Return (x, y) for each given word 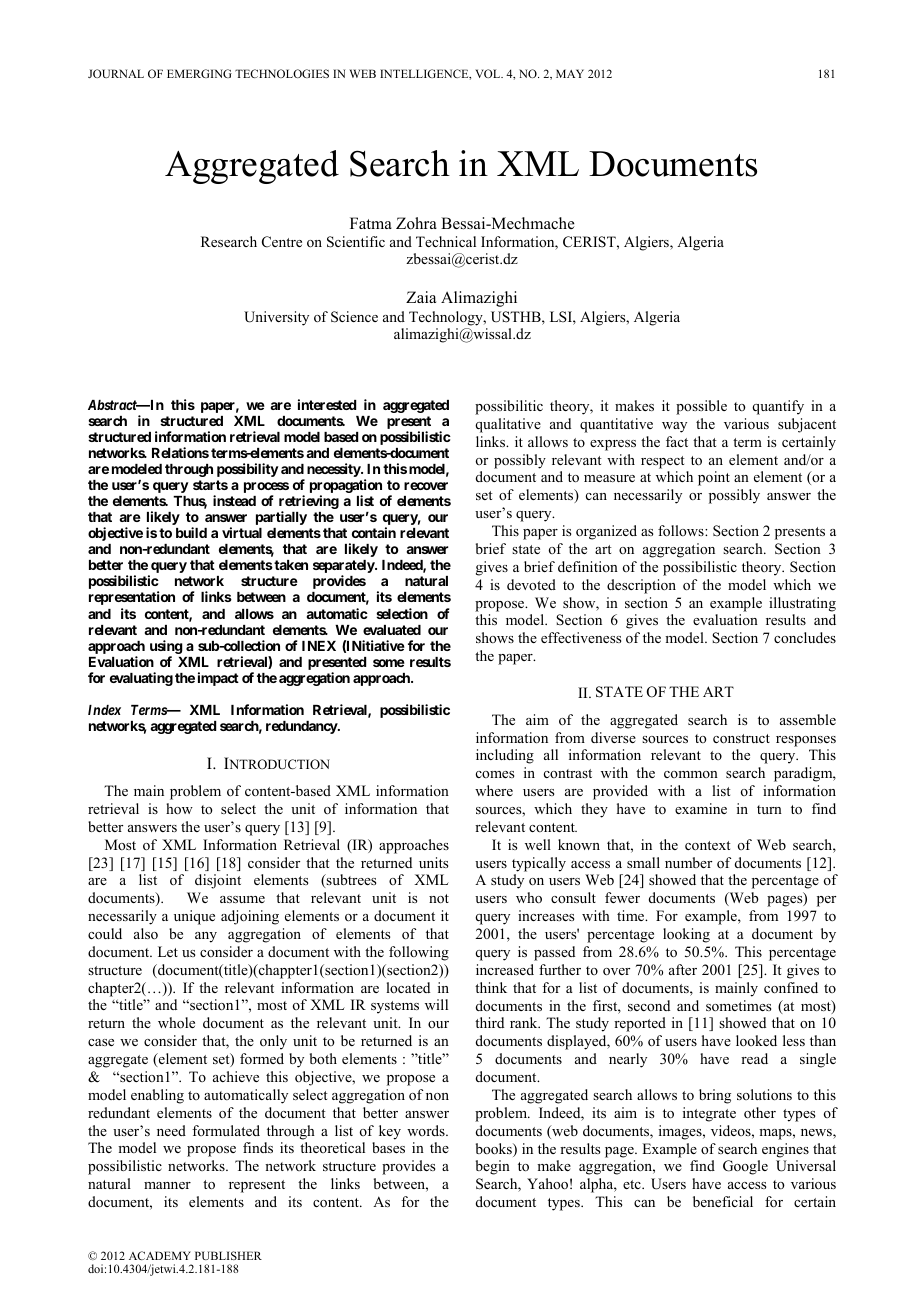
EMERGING (199, 73)
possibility (248, 470)
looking (686, 935)
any (206, 937)
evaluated (392, 630)
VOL (489, 73)
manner (167, 1185)
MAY (570, 73)
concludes (805, 637)
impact (218, 679)
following (419, 953)
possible (701, 407)
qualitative (508, 425)
